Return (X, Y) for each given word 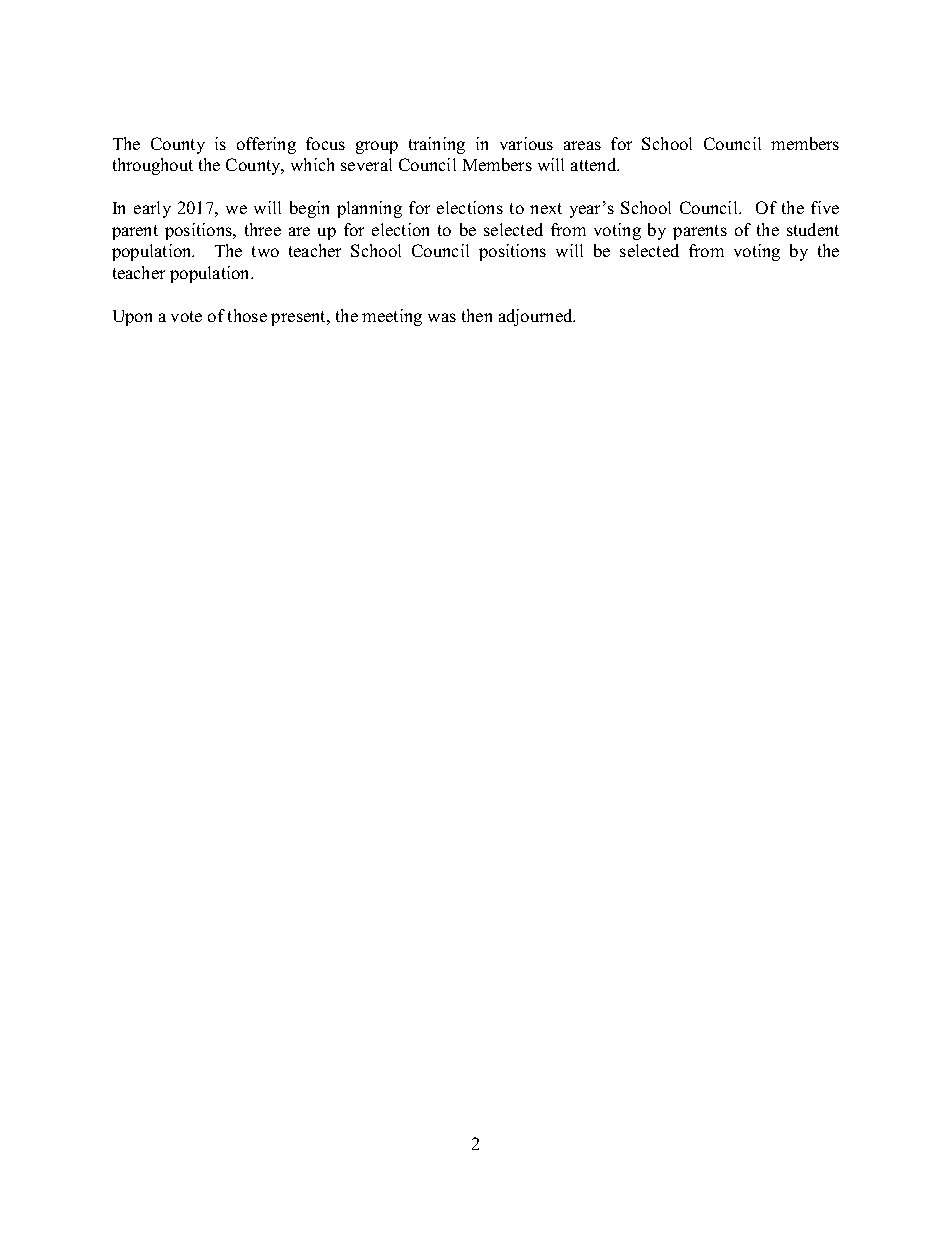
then (477, 315)
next (546, 208)
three (263, 229)
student (813, 229)
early (152, 209)
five (825, 207)
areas (582, 145)
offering (266, 145)
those (247, 315)
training (437, 145)
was (442, 317)
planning (369, 209)
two (265, 251)
